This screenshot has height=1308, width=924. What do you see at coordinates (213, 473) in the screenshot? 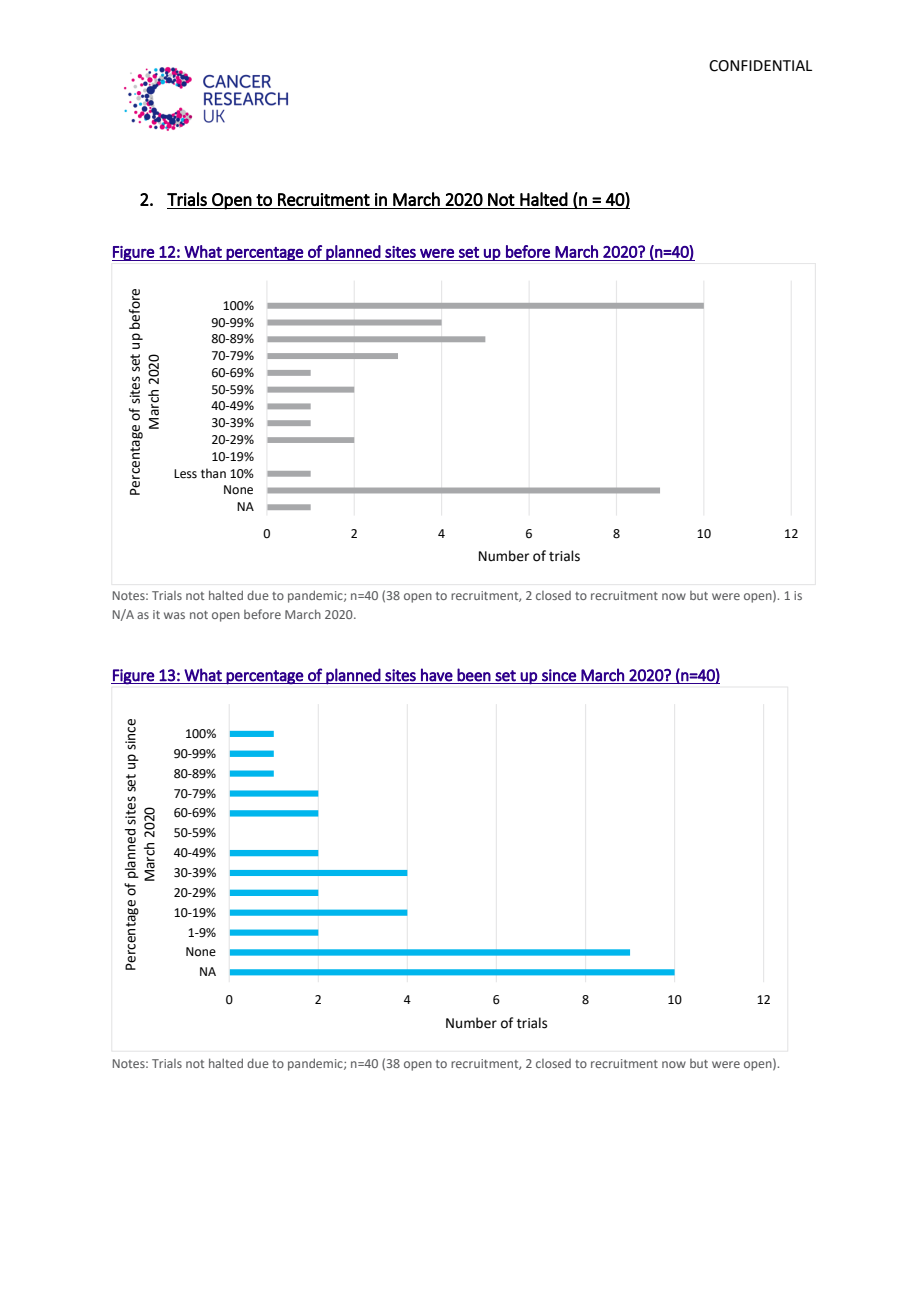
I see `than` at bounding box center [213, 473].
